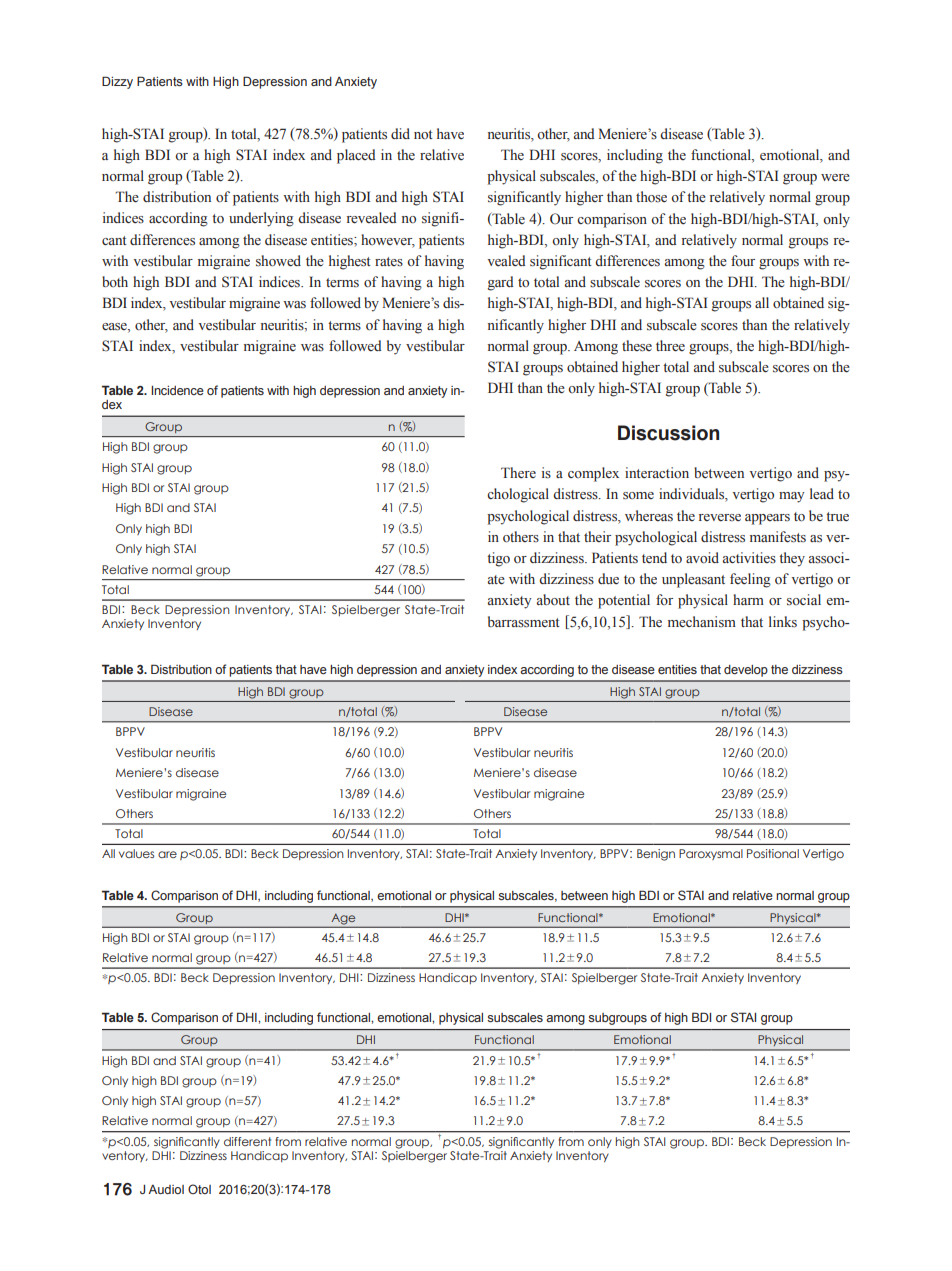 Image resolution: width=952 pixels, height=1271 pixels. Describe the element at coordinates (553, 600) in the screenshot. I see `about` at that location.
